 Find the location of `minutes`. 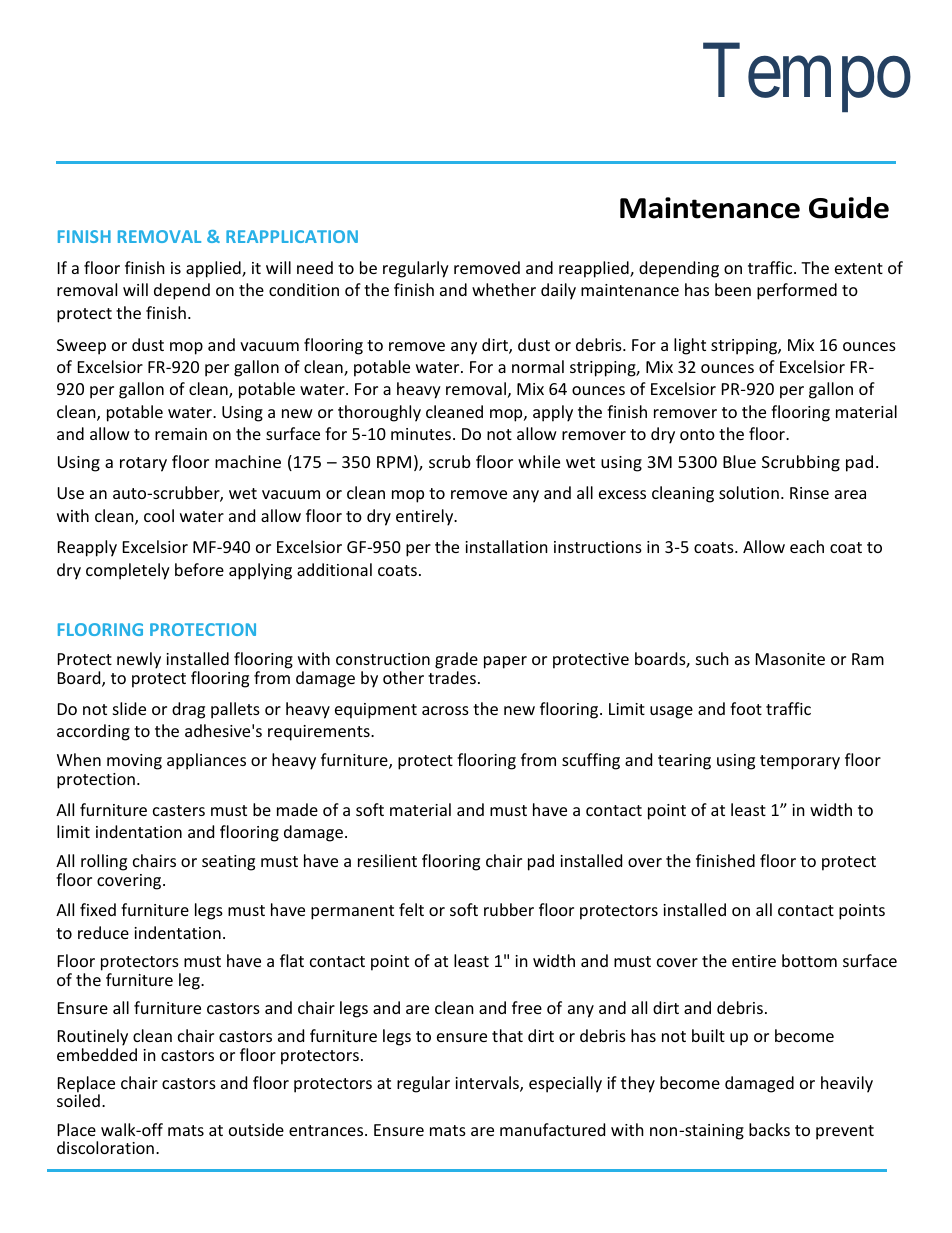

minutes is located at coordinates (421, 434).
